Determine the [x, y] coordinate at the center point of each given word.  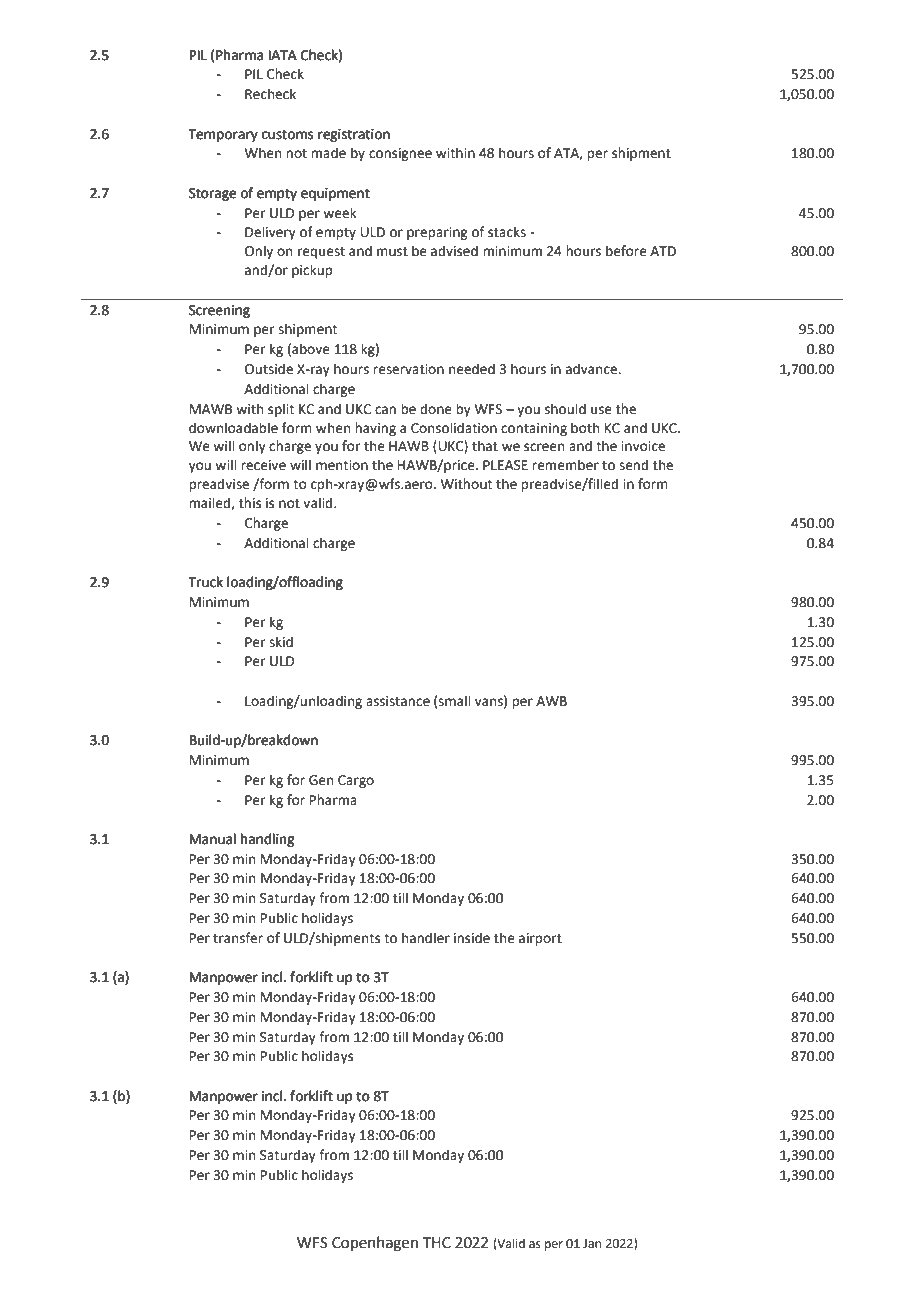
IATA [283, 55]
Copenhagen [375, 1244]
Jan [592, 1244]
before [626, 251]
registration [354, 135]
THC [437, 1243]
